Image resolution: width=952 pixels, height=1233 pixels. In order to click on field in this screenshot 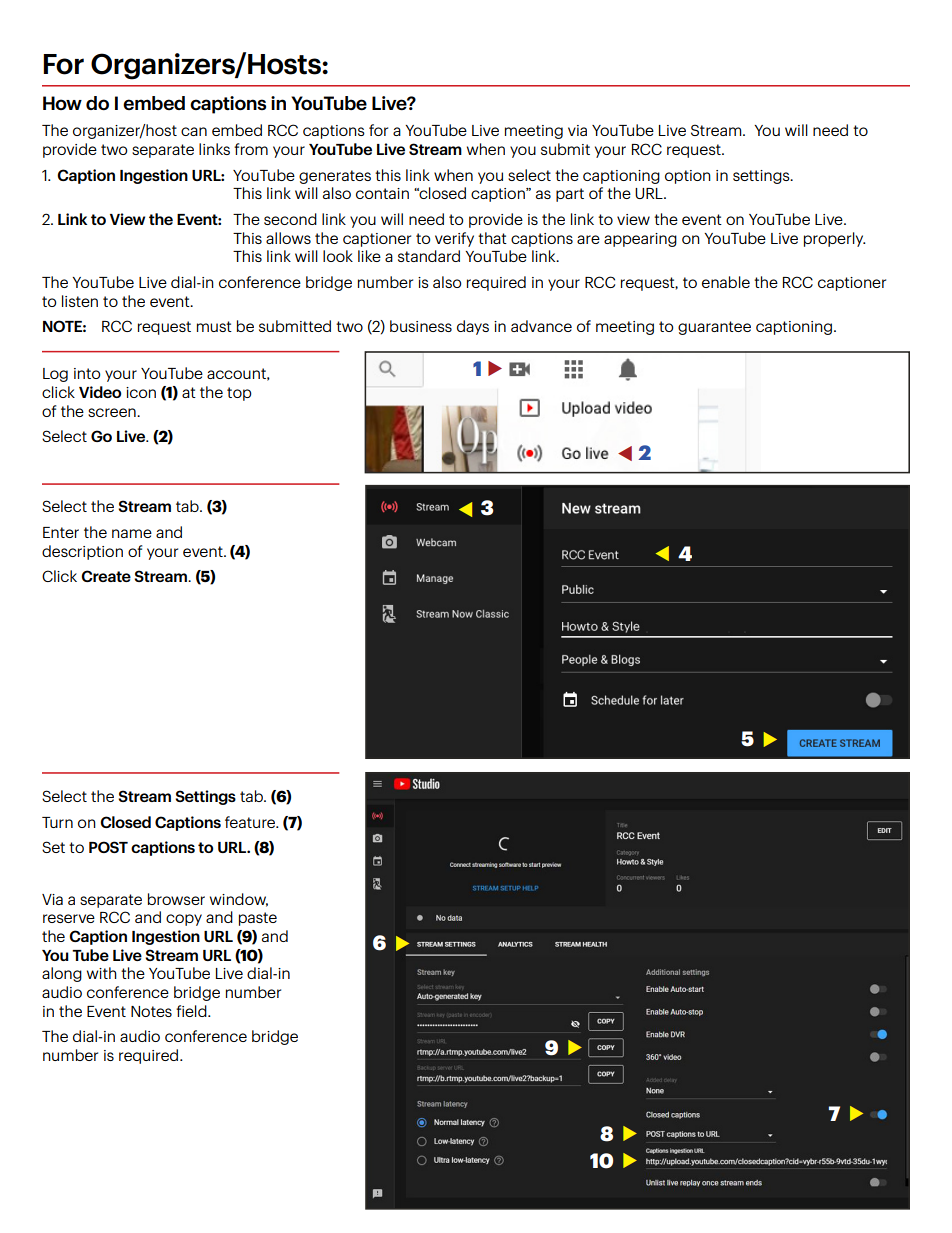, I will do `click(192, 1011)`.
